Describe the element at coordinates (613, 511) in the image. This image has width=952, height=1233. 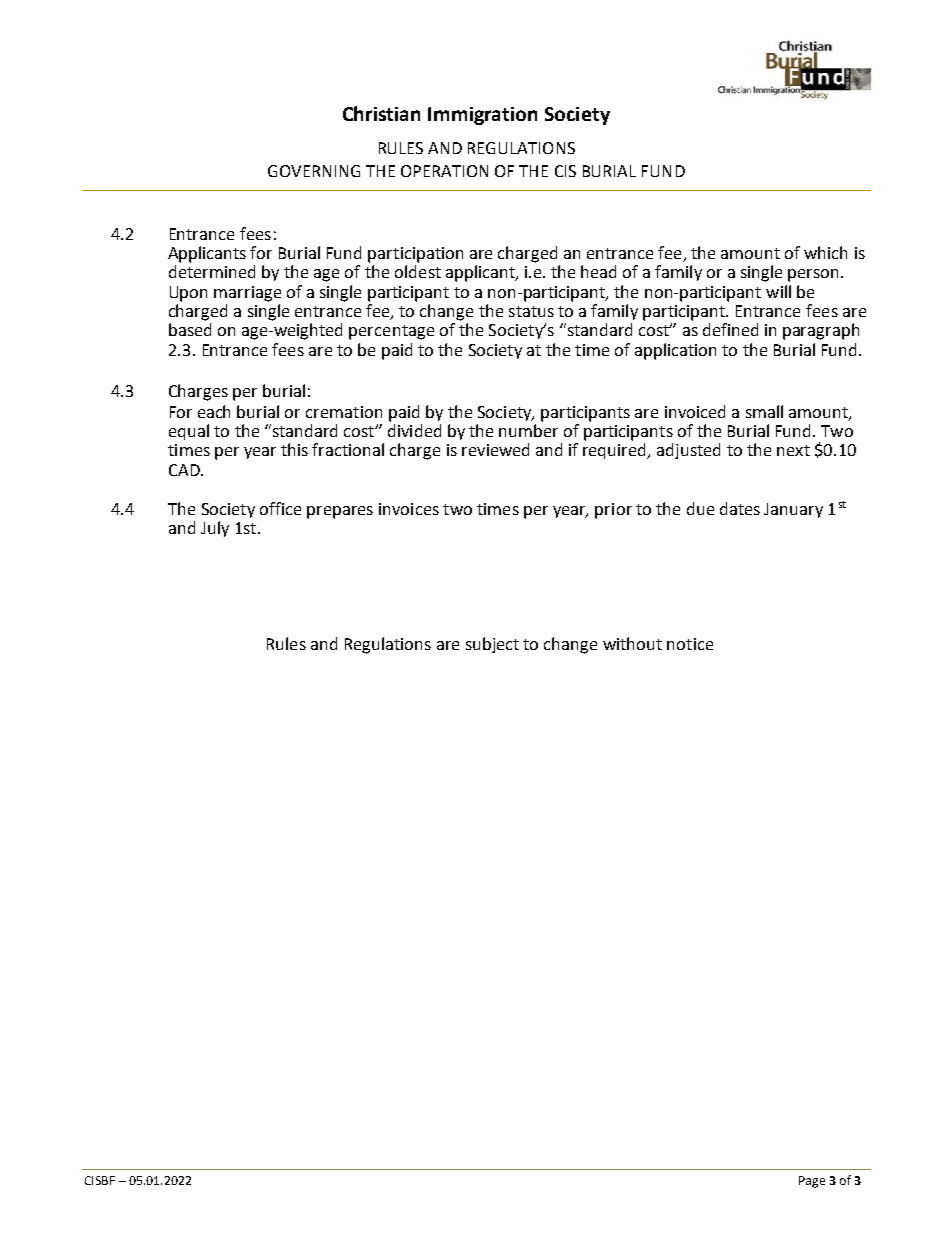
I see `prior` at that location.
